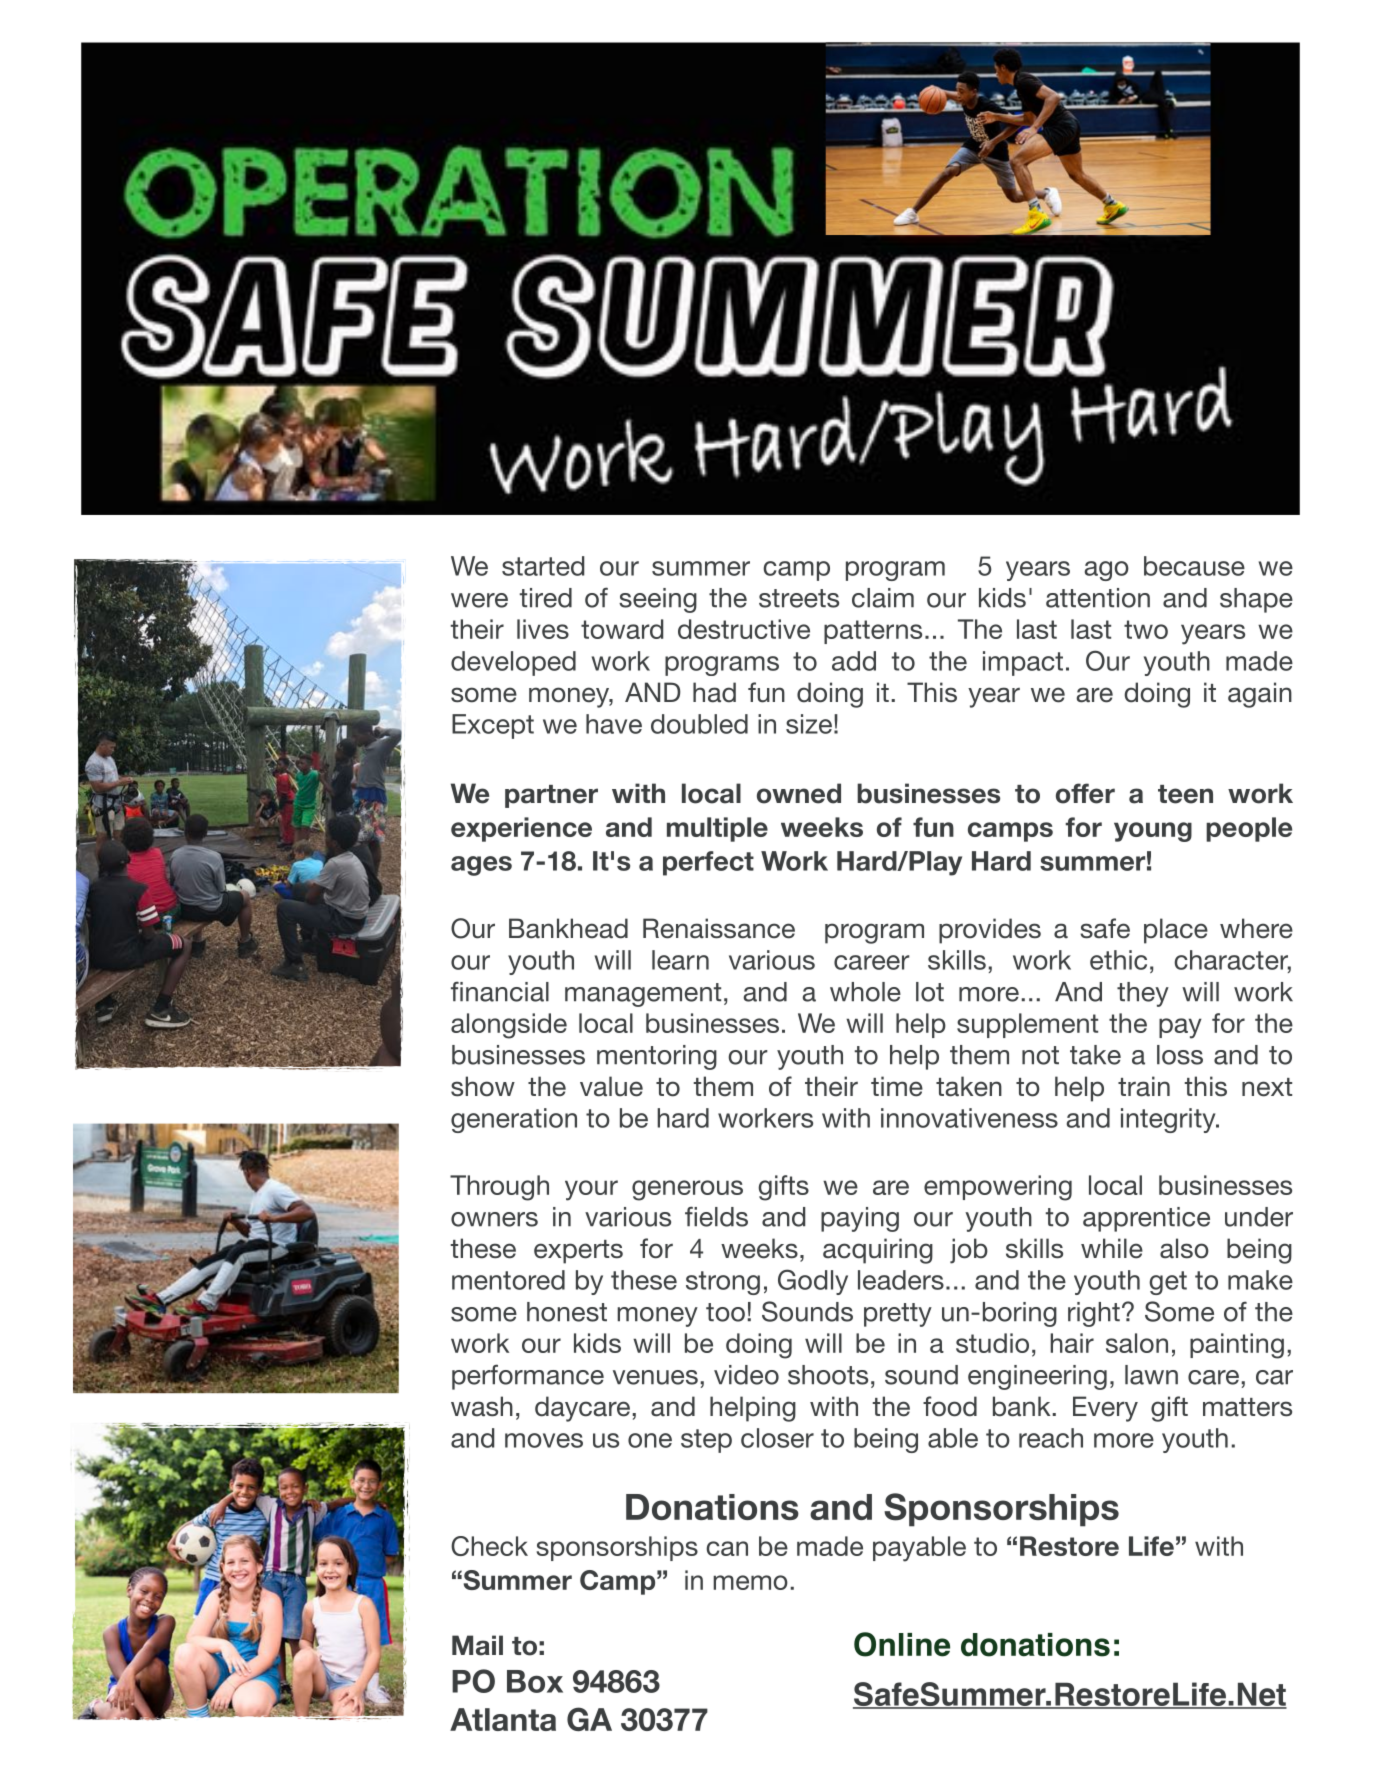  I want to click on acquiring, so click(878, 1251).
